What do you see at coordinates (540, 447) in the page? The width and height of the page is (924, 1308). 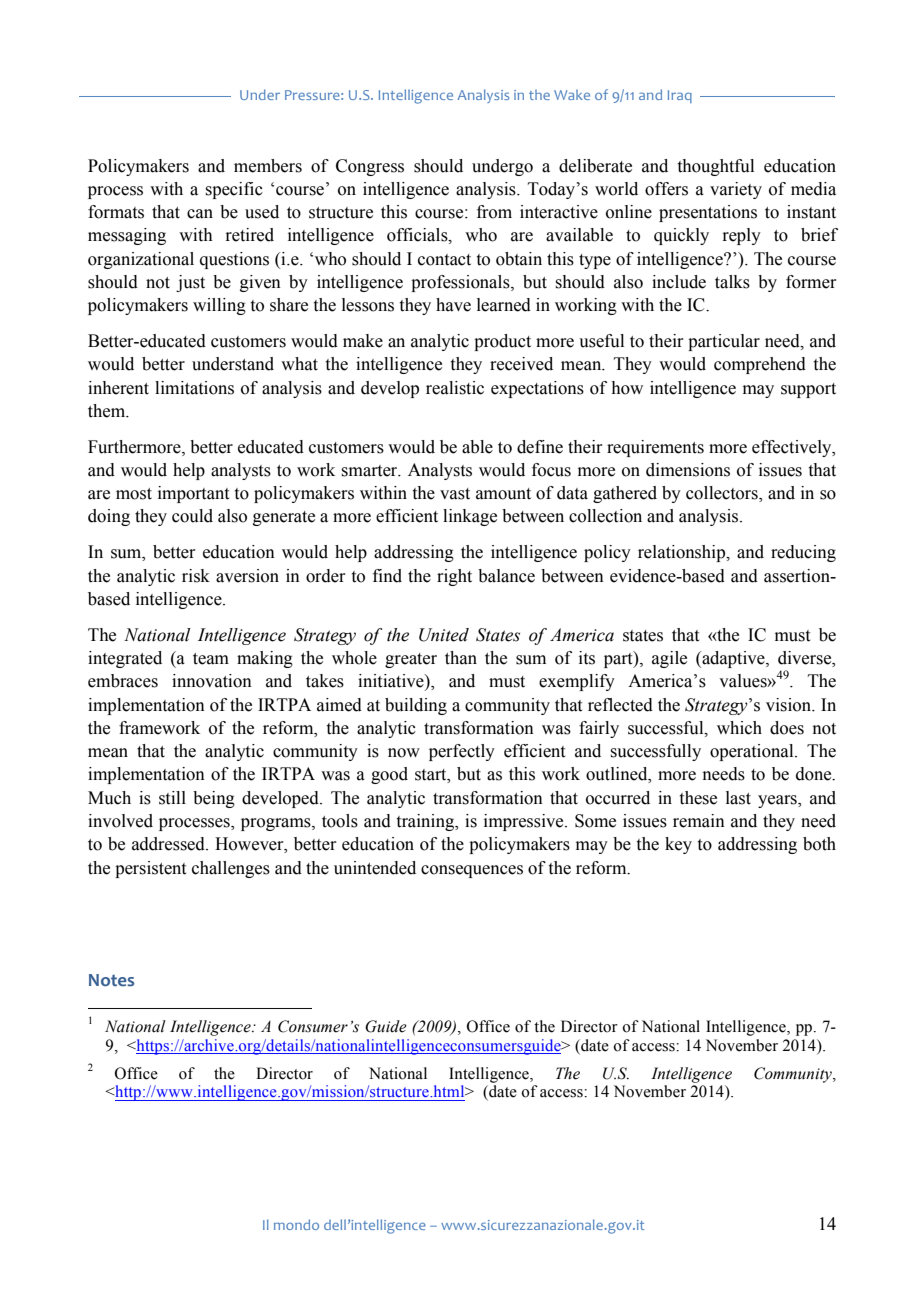 I see `define` at bounding box center [540, 447].
